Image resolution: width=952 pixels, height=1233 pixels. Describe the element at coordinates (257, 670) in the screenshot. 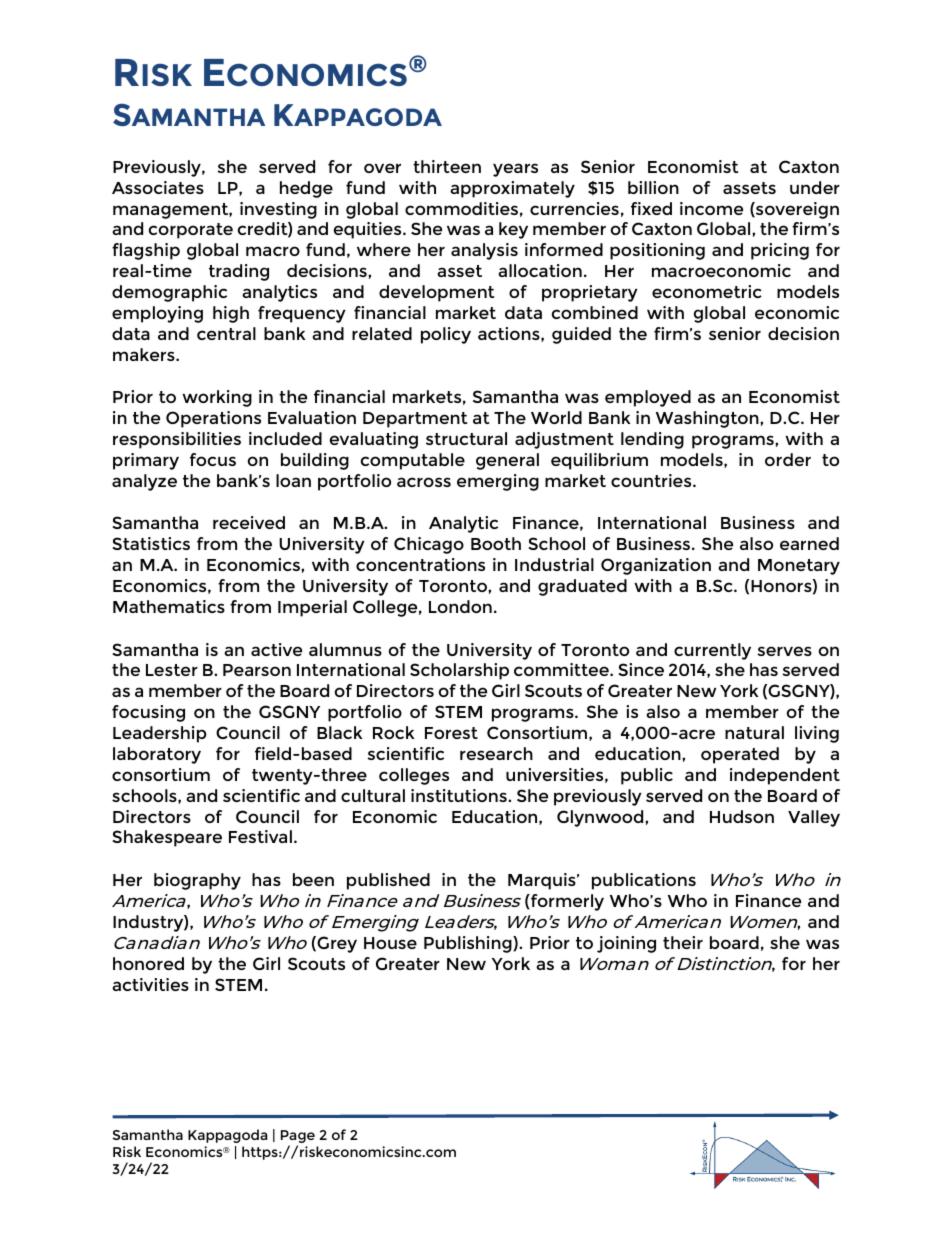

I see `Pearson` at that location.
